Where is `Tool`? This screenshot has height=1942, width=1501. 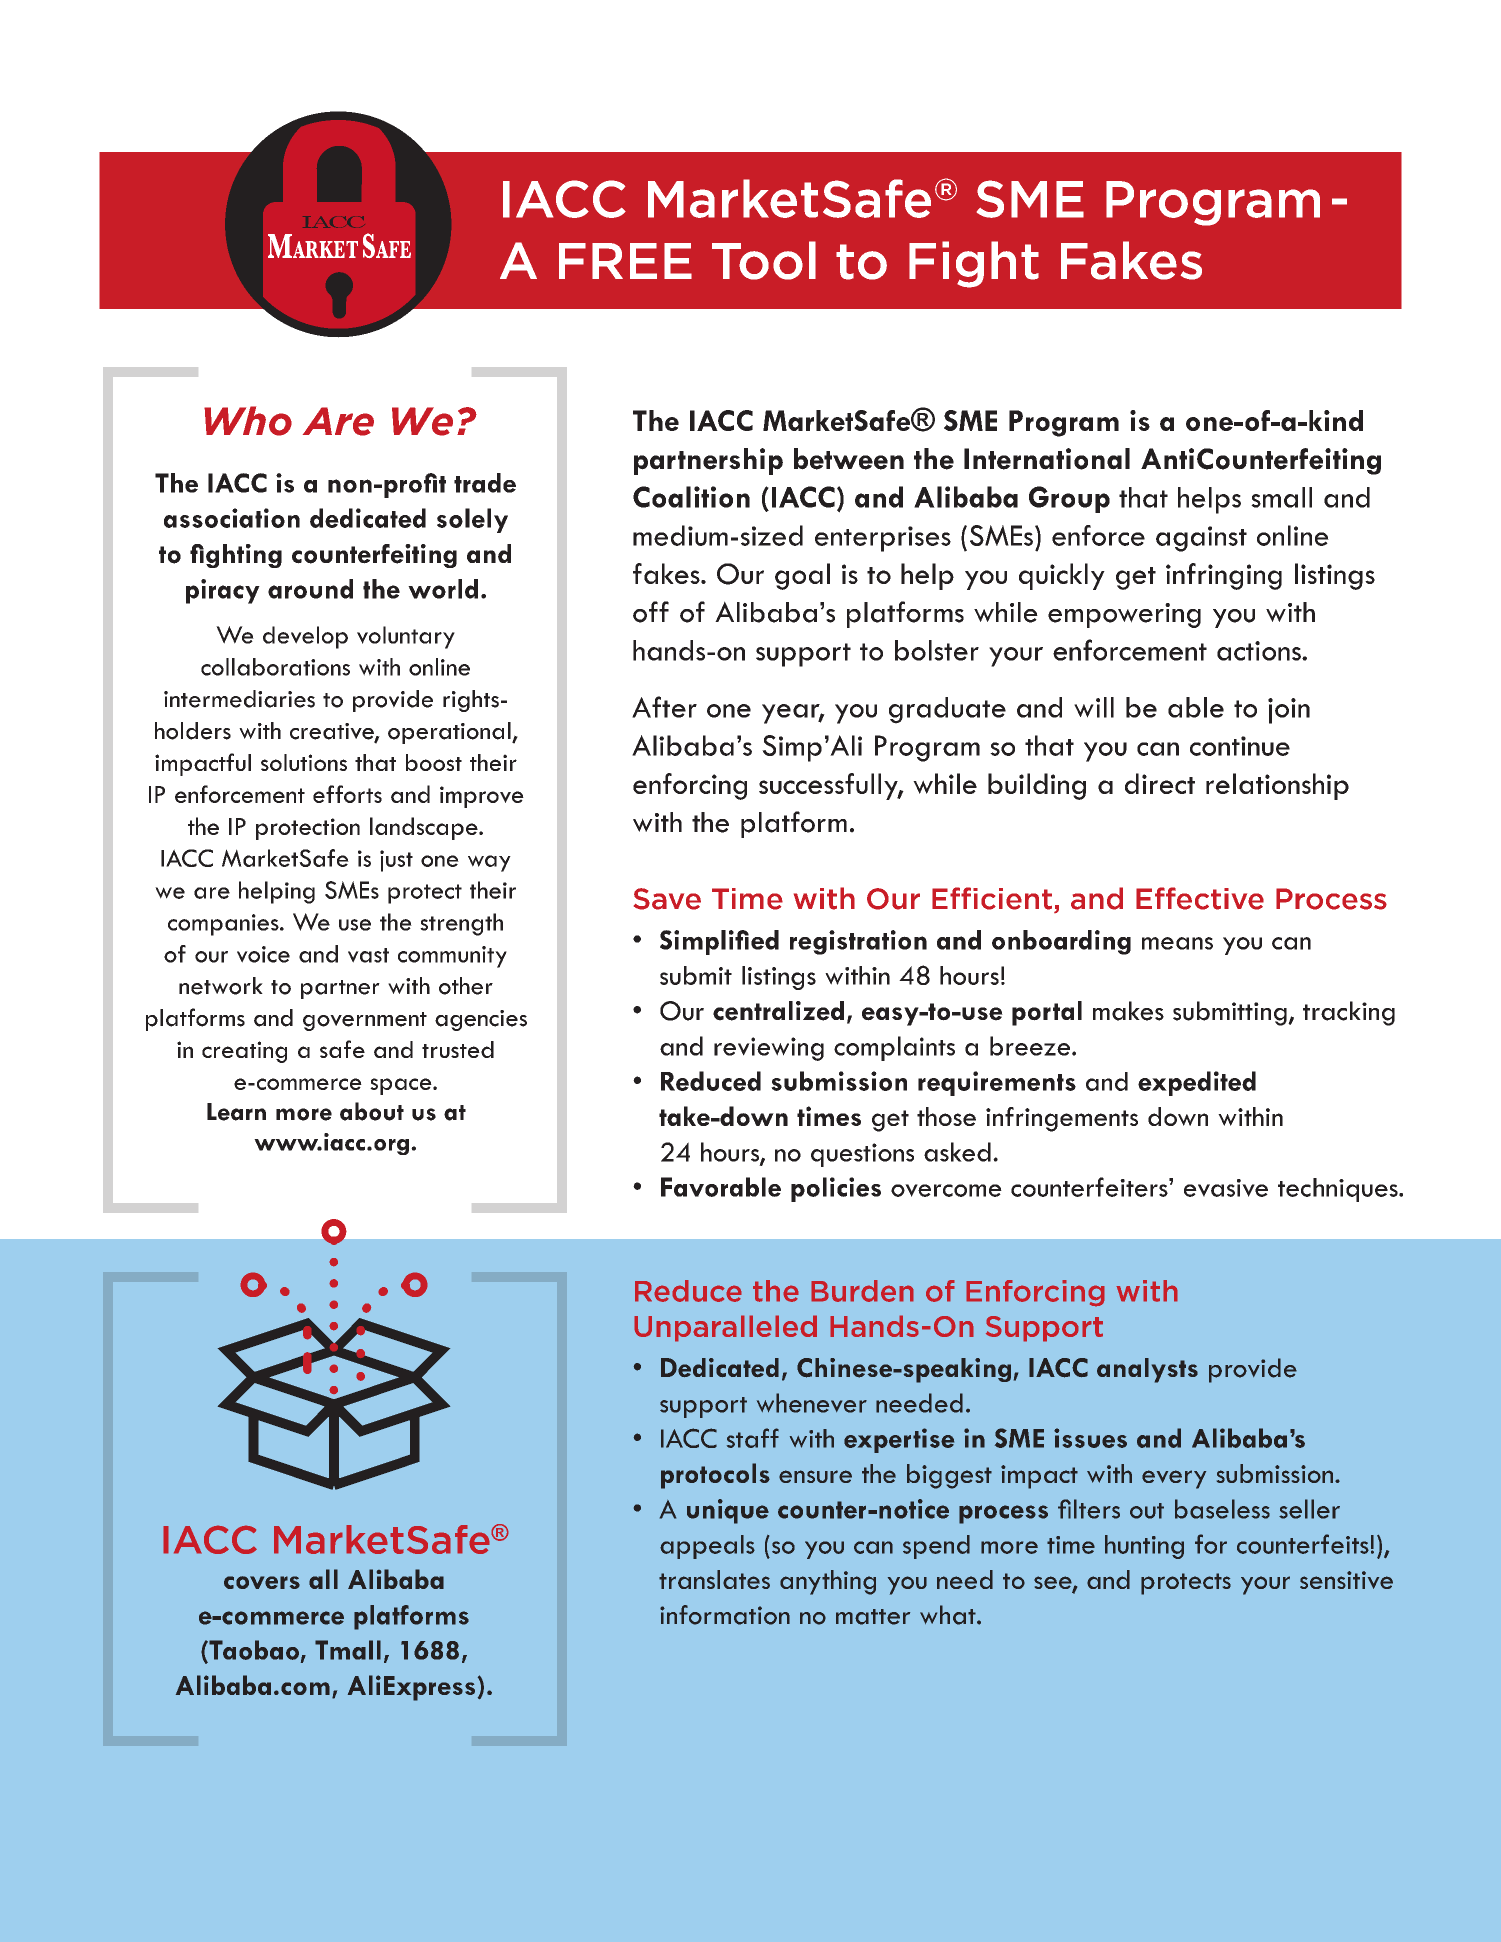
Tool is located at coordinates (764, 260).
